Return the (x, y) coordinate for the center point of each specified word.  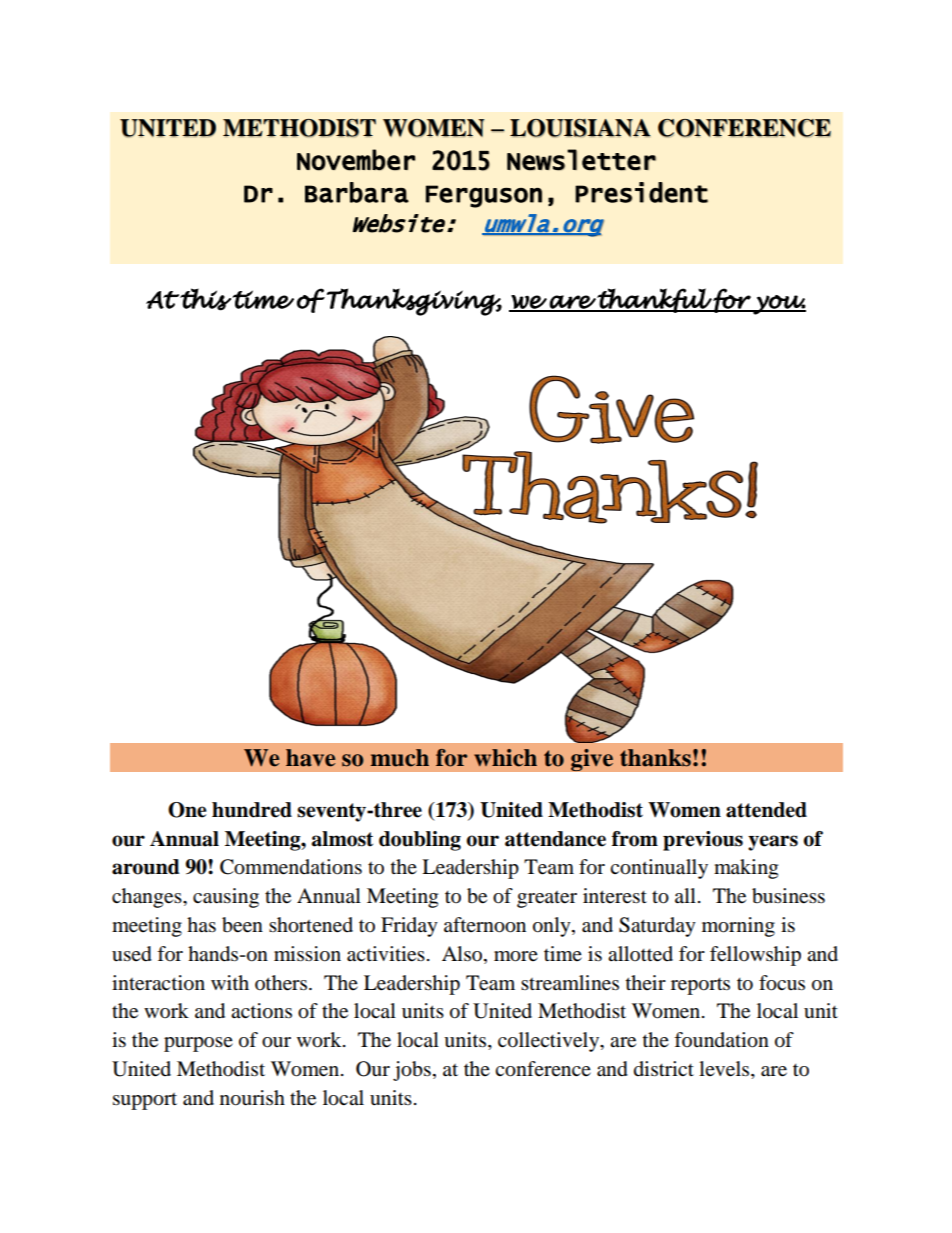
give (591, 760)
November (356, 160)
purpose (198, 1044)
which (505, 758)
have (310, 758)
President (641, 192)
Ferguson (484, 196)
